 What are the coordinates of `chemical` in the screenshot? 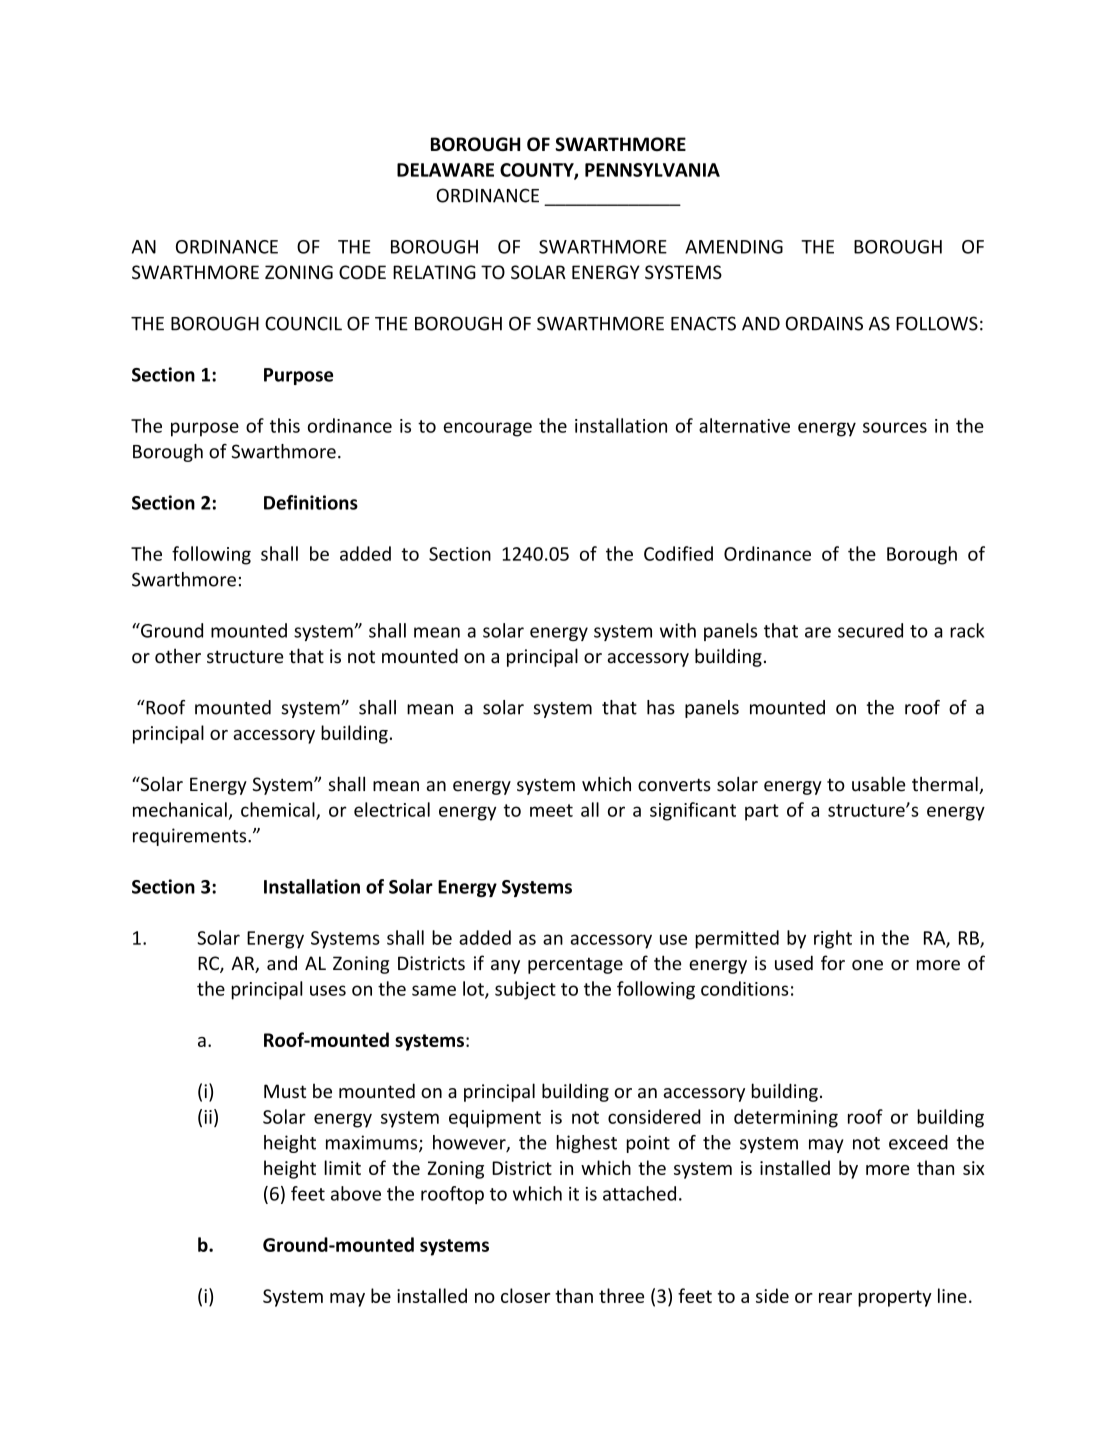 It's located at (279, 810).
